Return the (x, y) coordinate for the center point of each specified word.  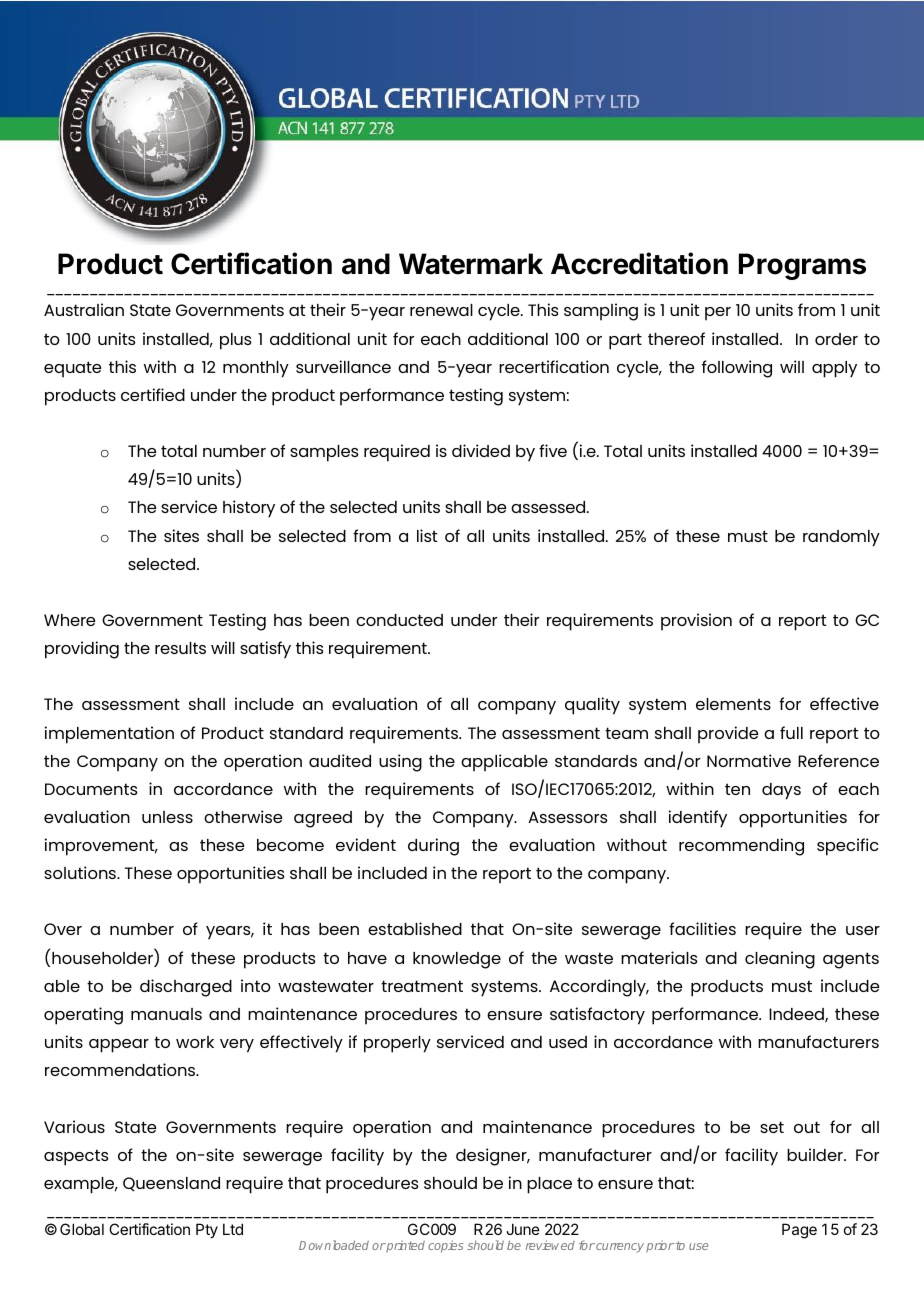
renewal (441, 310)
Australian (84, 309)
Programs (802, 266)
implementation (109, 735)
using (400, 763)
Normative (749, 760)
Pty (207, 1230)
